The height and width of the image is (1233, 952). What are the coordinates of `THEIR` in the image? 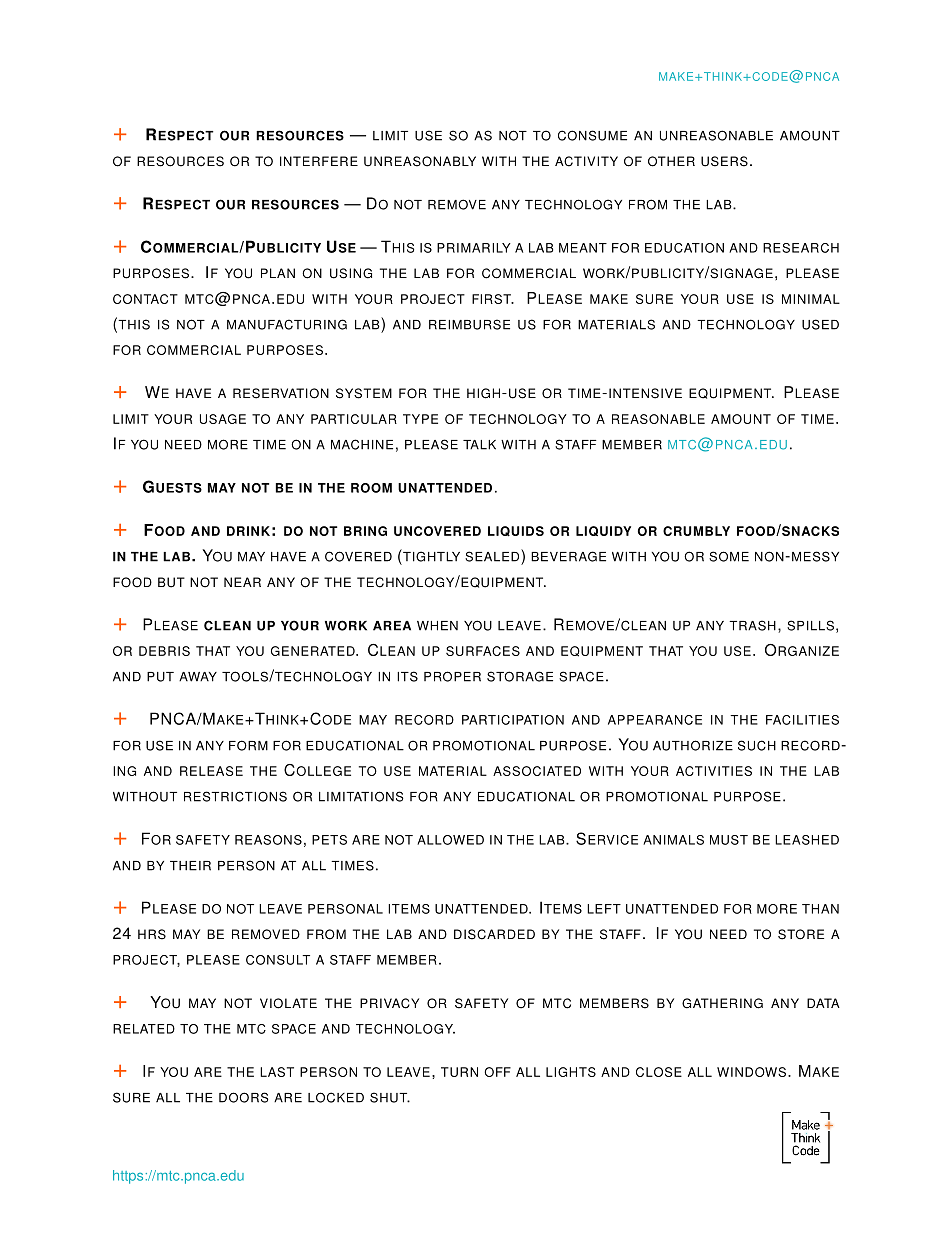 It's located at (190, 866).
